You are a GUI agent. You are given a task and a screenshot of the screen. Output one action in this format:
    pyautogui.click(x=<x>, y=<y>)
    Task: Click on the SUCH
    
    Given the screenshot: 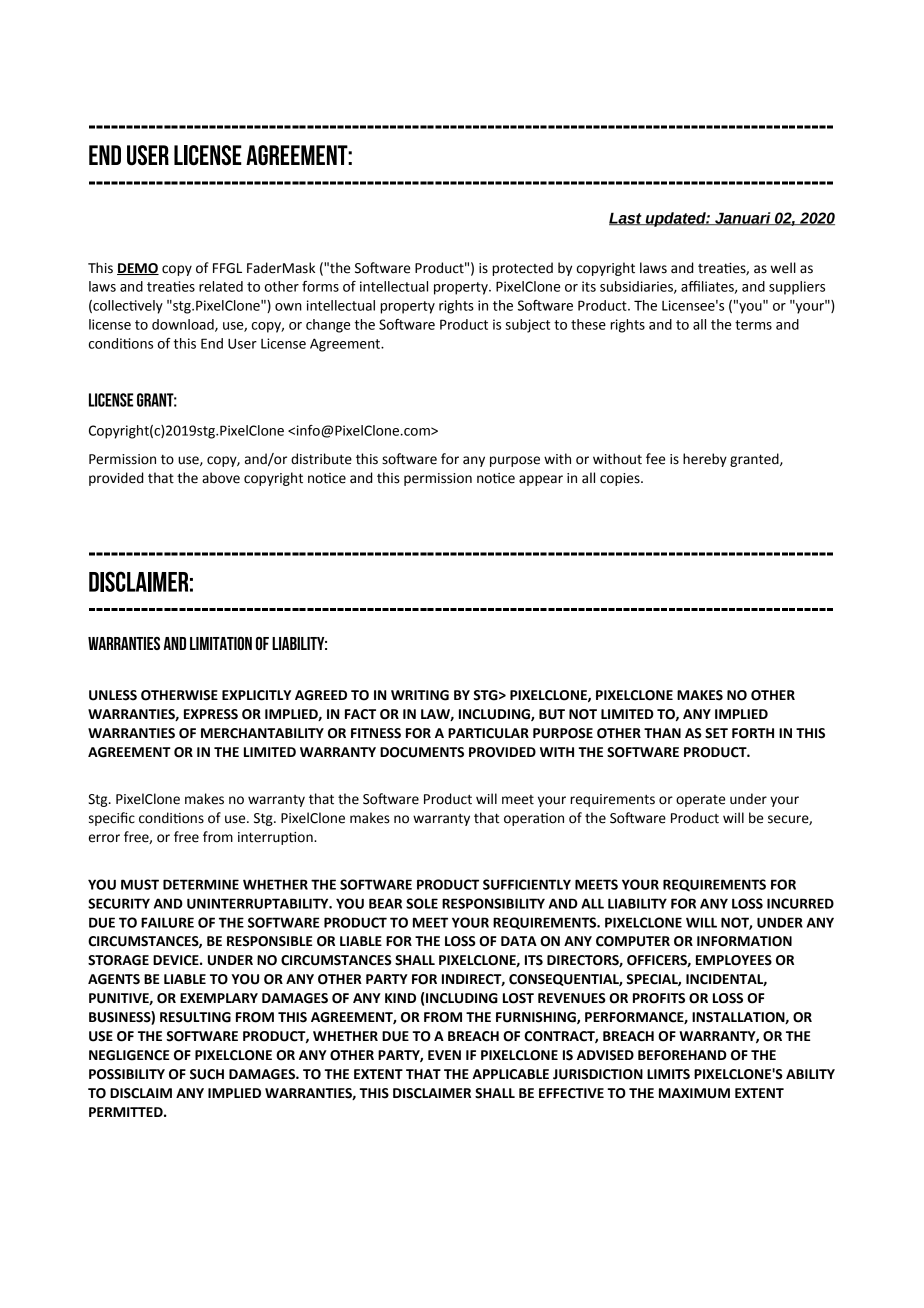 What is the action you would take?
    pyautogui.click(x=207, y=1074)
